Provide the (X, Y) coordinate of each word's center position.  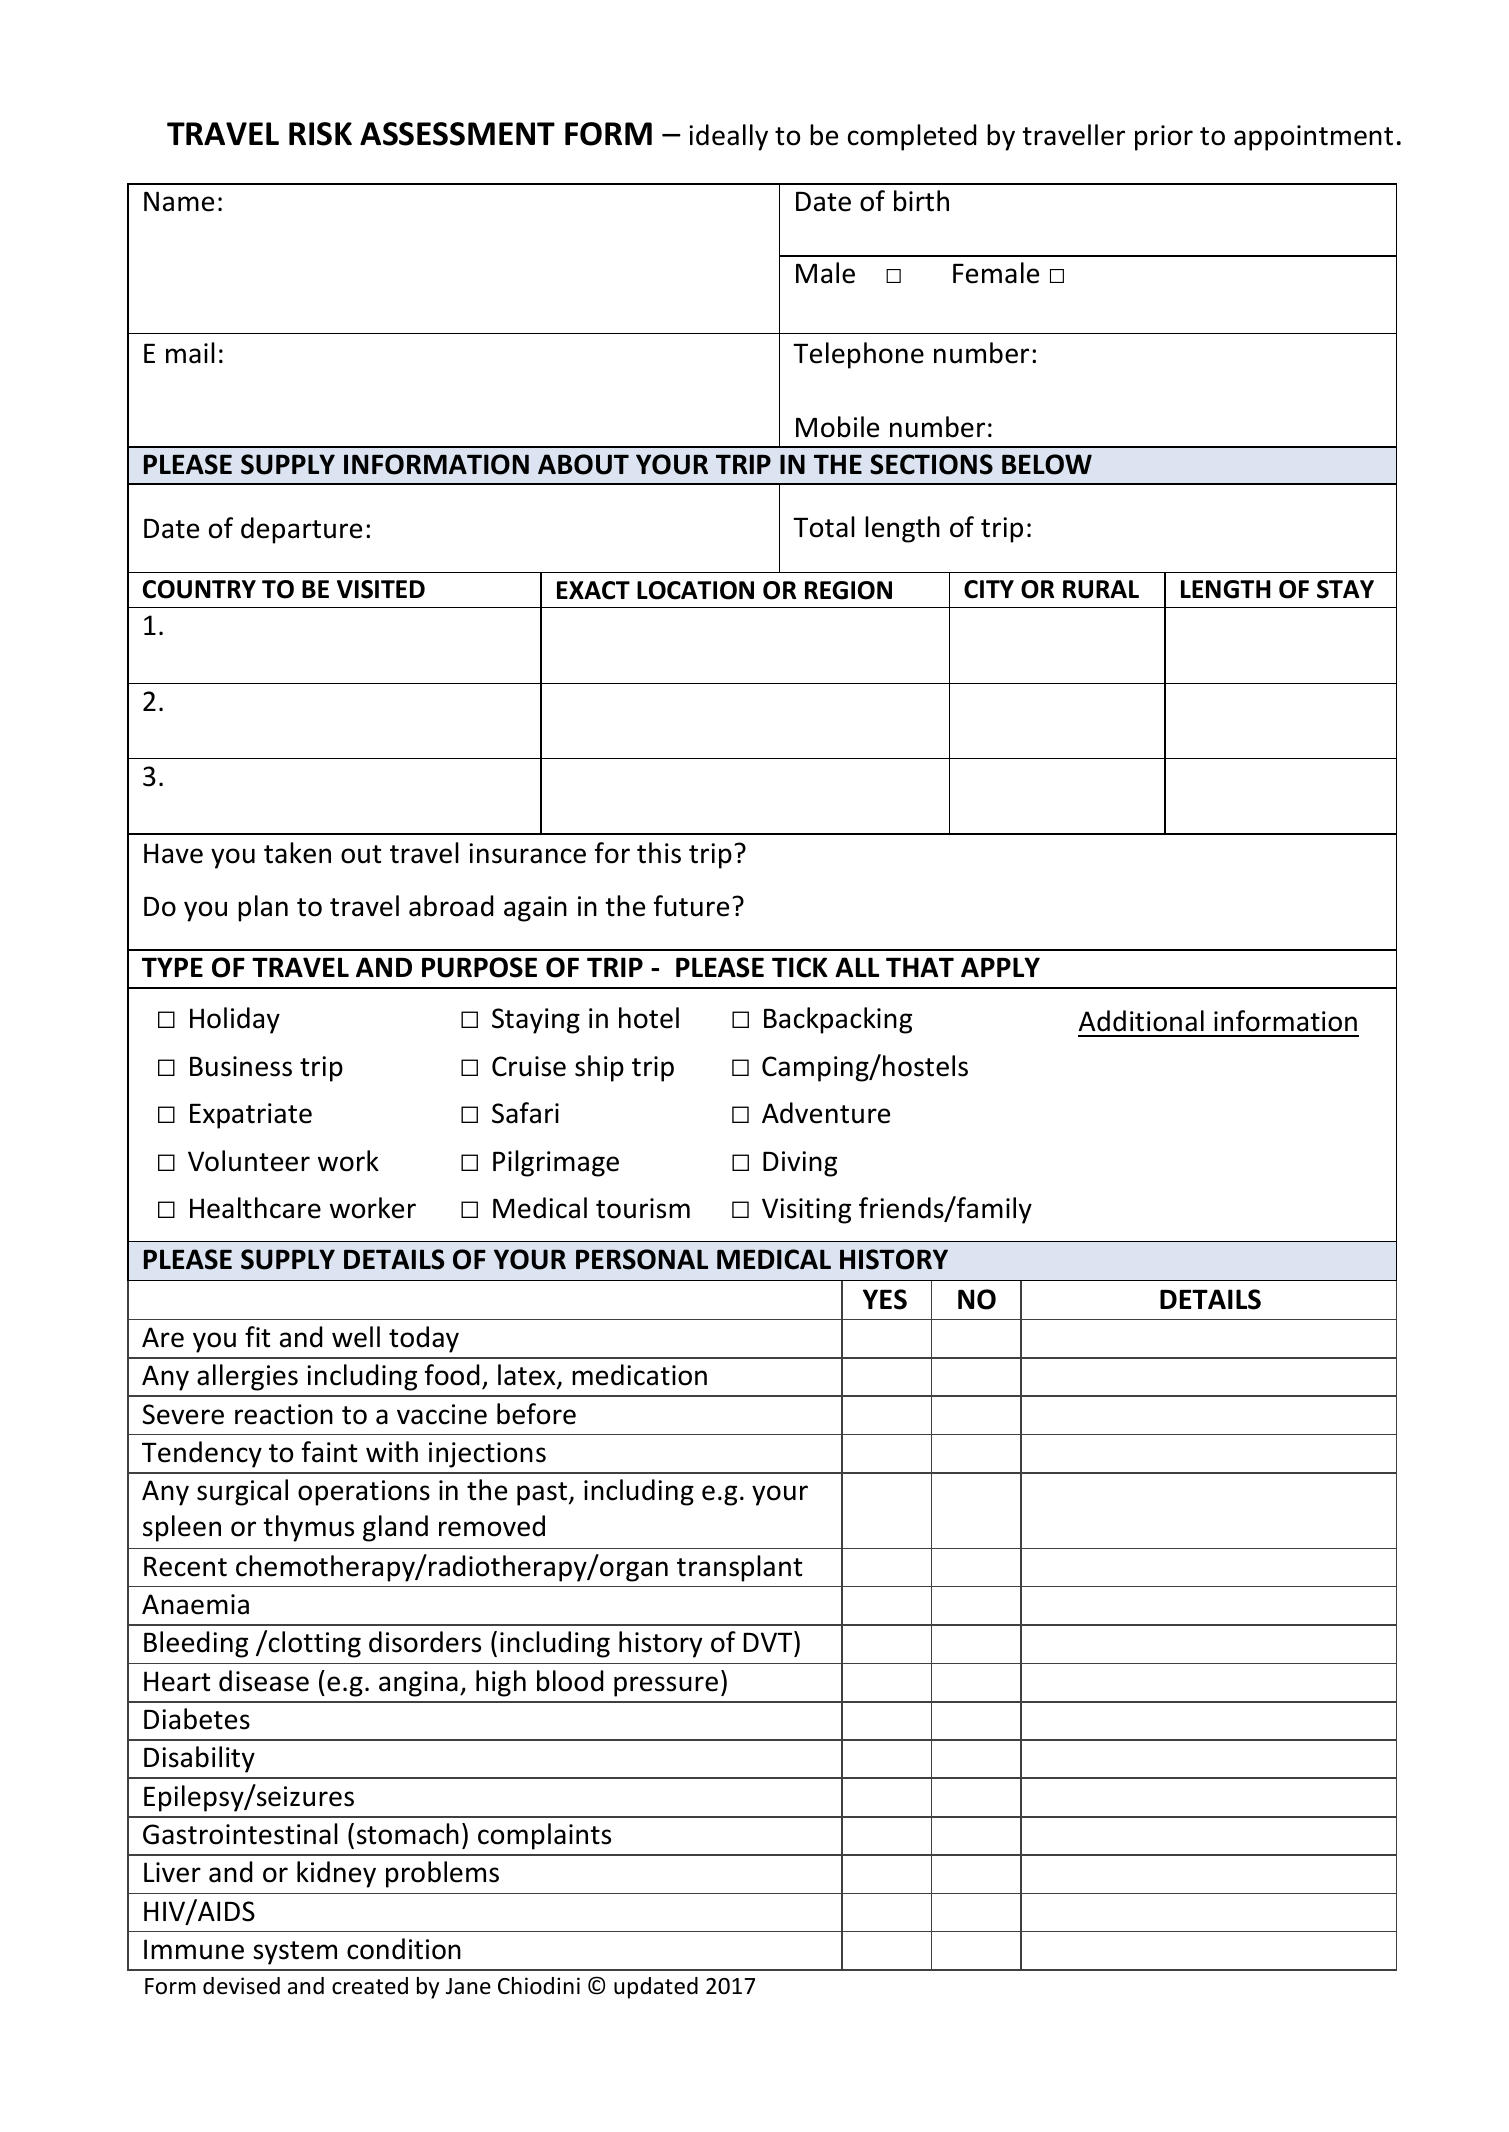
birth (921, 201)
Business (241, 1066)
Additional (1141, 1021)
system (295, 1953)
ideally (728, 137)
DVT (769, 1641)
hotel (649, 1018)
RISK (320, 134)
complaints (544, 1836)
